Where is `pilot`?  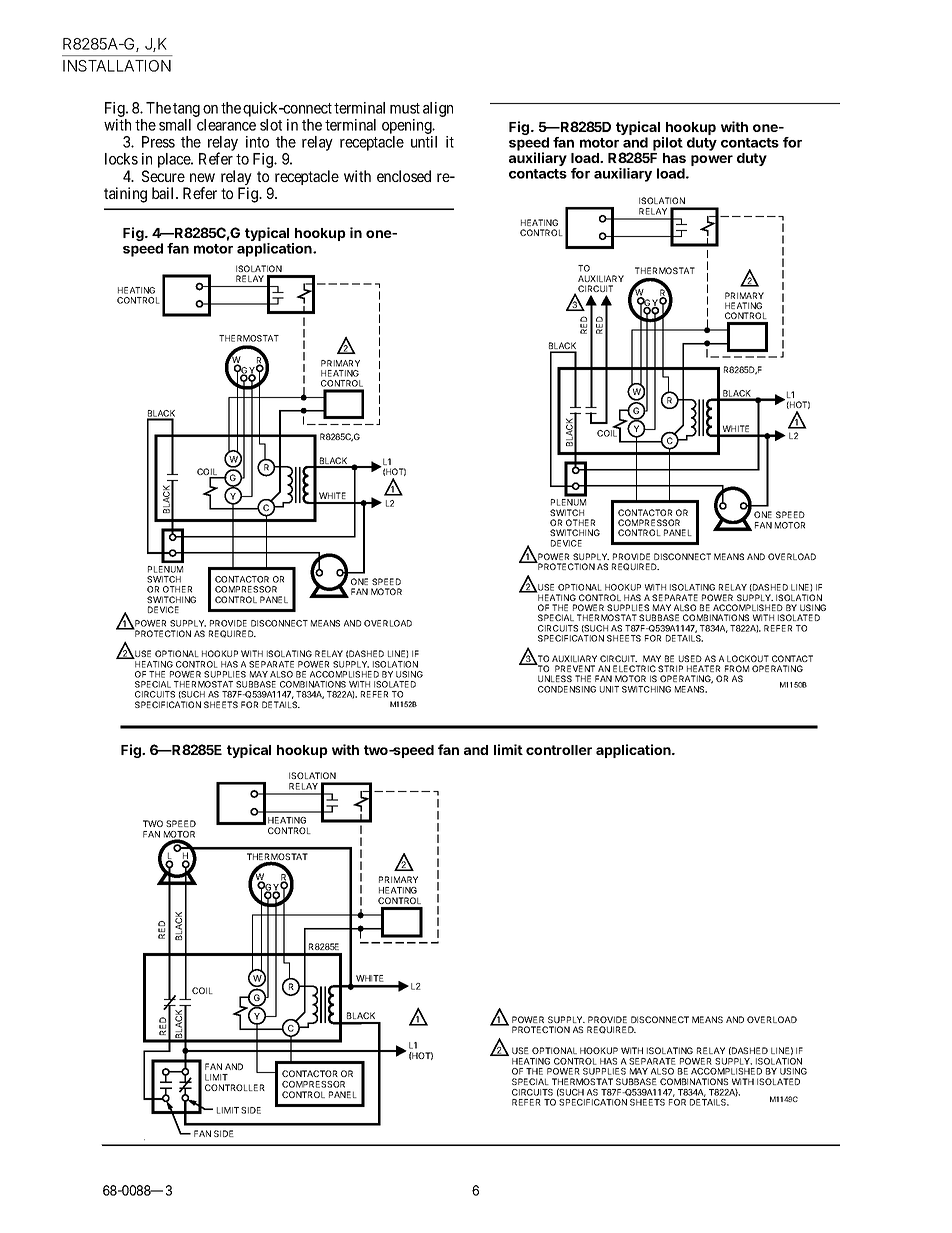
pilot is located at coordinates (668, 144).
